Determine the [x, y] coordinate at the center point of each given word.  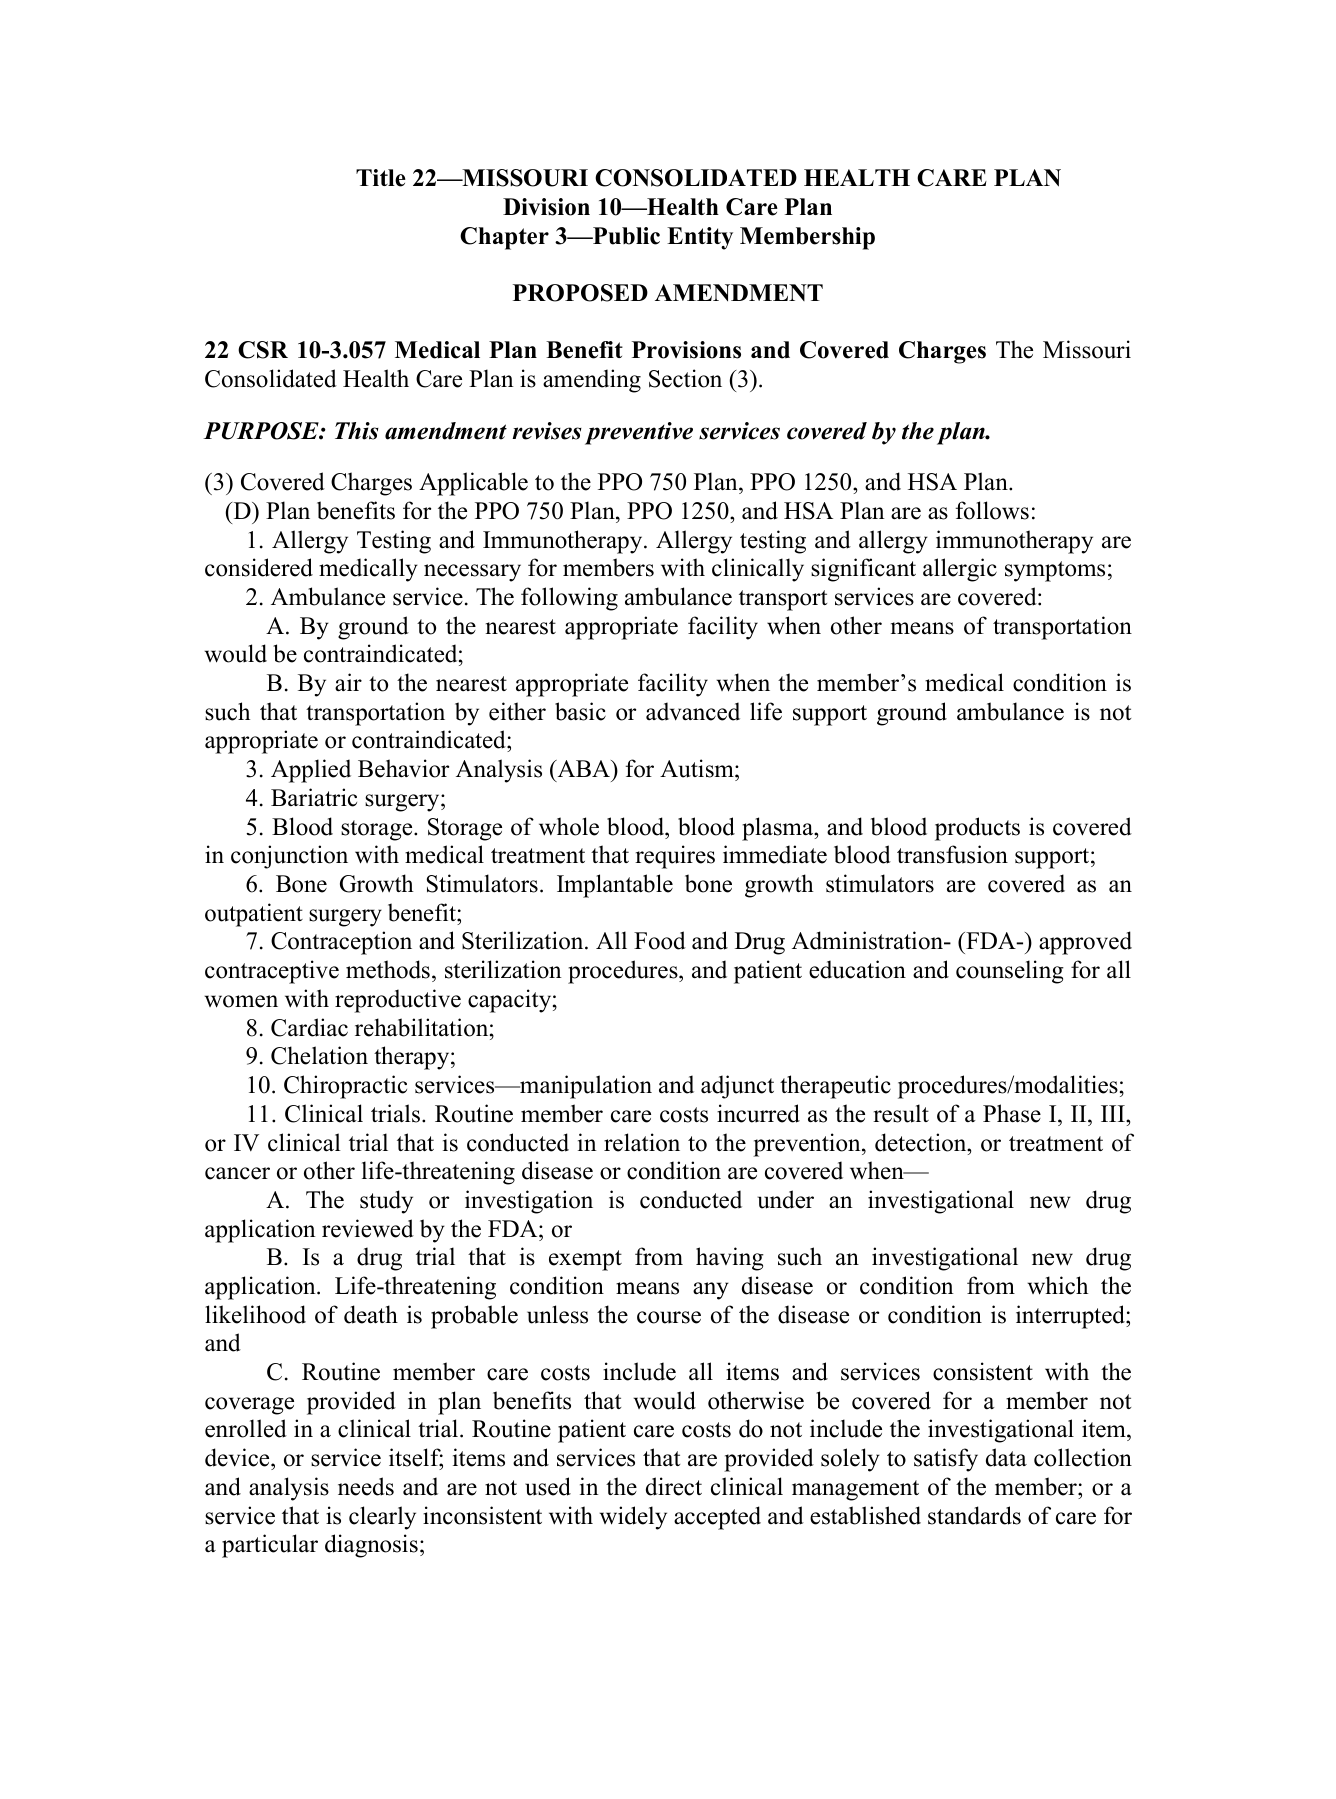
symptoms [1055, 571]
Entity [700, 238]
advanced [693, 711]
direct [674, 1486]
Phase [1012, 1113]
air [348, 682]
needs [366, 1486]
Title [381, 178]
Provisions [686, 350]
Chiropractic [345, 1087]
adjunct [737, 1087]
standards [974, 1515]
